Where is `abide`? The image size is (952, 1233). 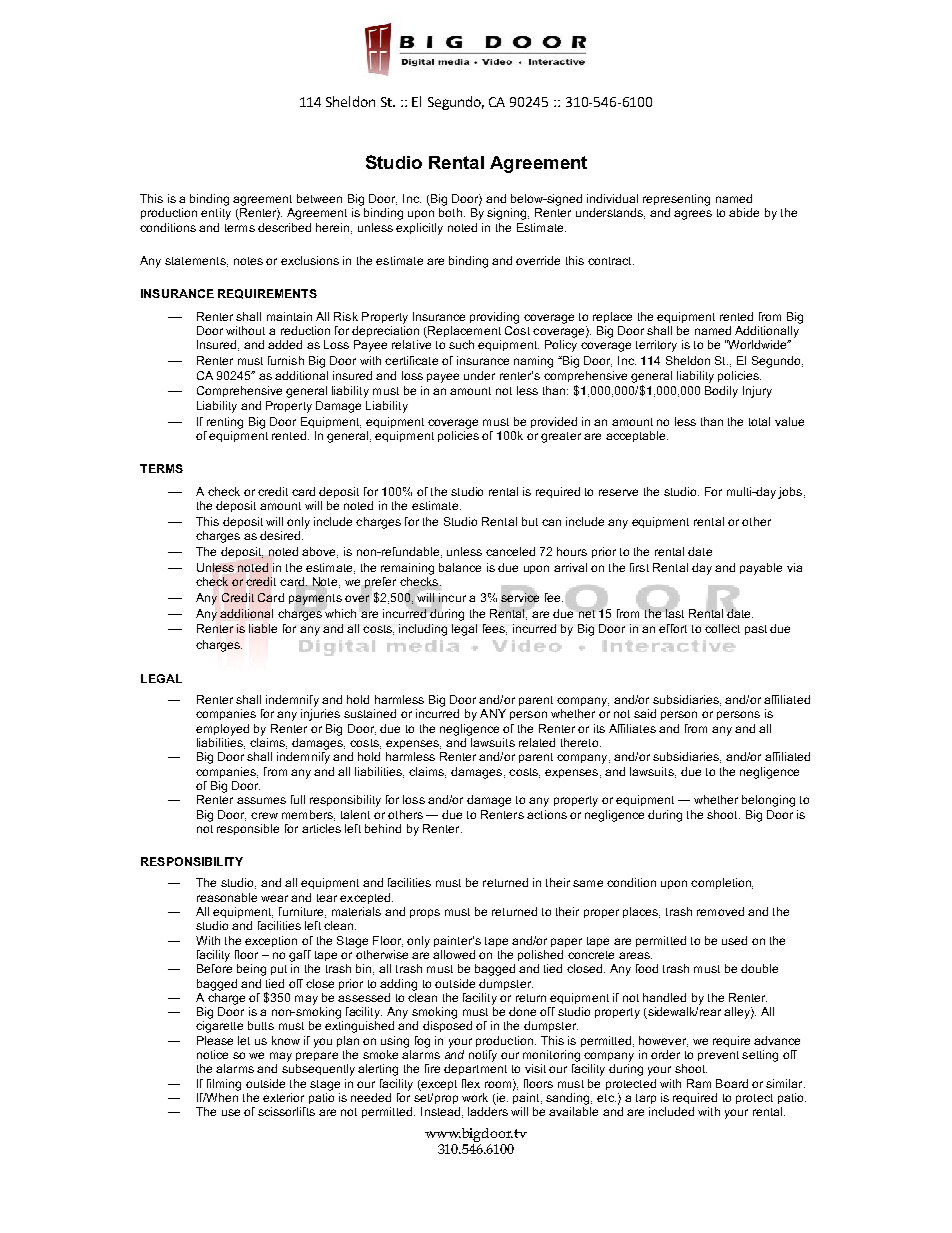 abide is located at coordinates (744, 212).
